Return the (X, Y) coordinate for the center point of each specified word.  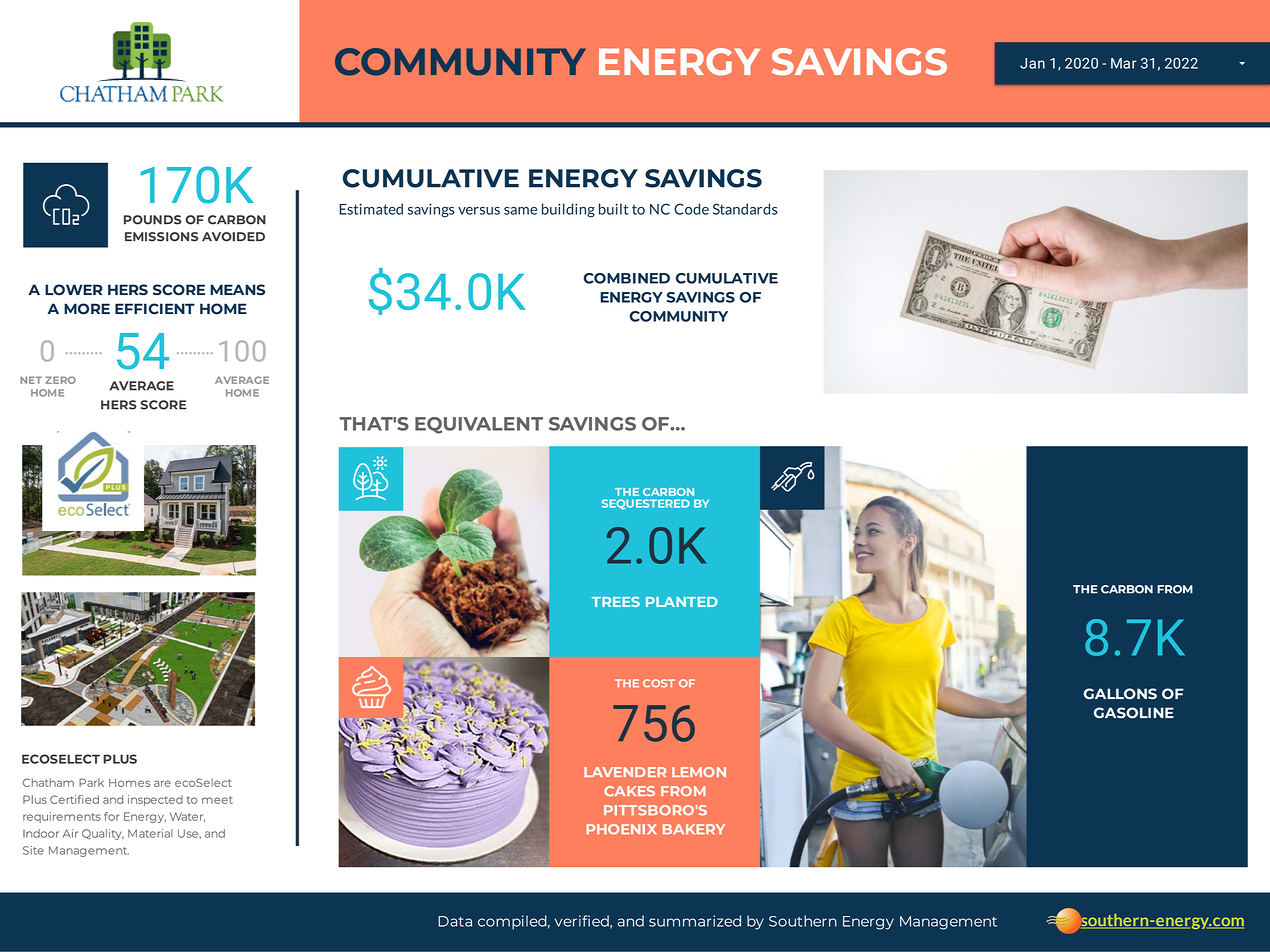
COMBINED (626, 278)
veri (569, 921)
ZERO (60, 380)
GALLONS (1120, 694)
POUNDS (153, 220)
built (613, 209)
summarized (695, 921)
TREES (616, 601)
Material (150, 833)
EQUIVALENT (479, 425)
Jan (1032, 63)
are (162, 783)
